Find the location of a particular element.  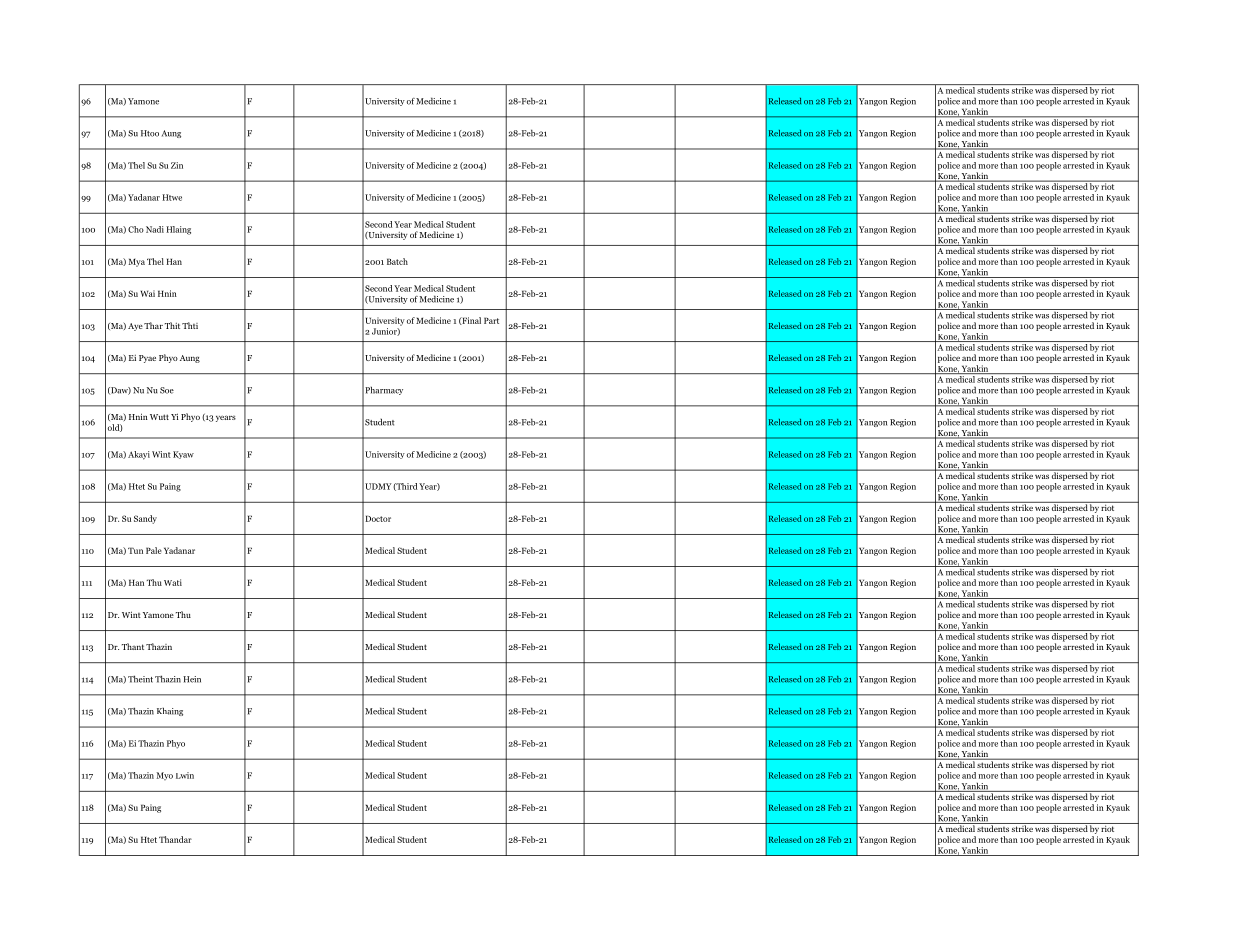

Cho is located at coordinates (136, 229).
